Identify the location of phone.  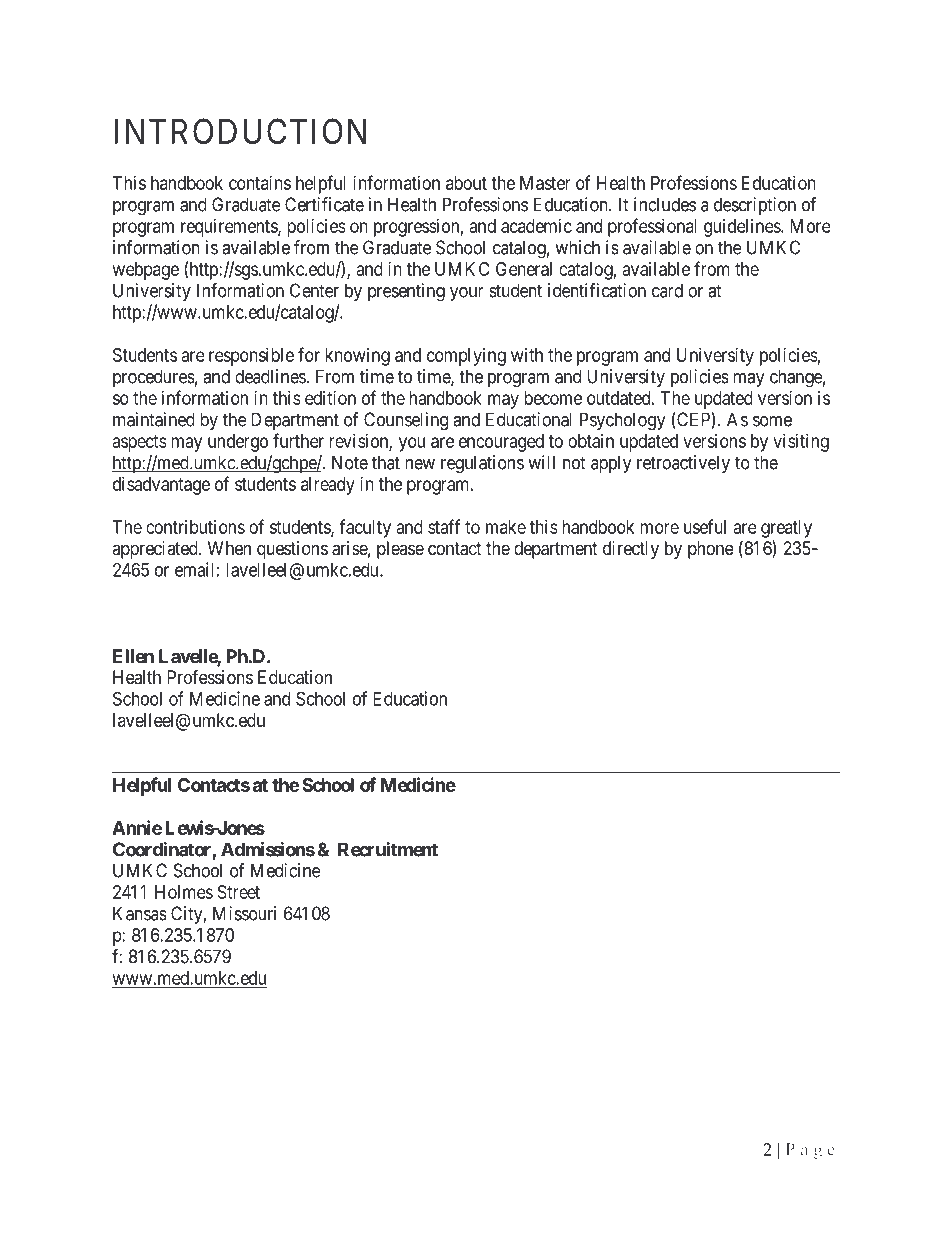
(711, 550).
